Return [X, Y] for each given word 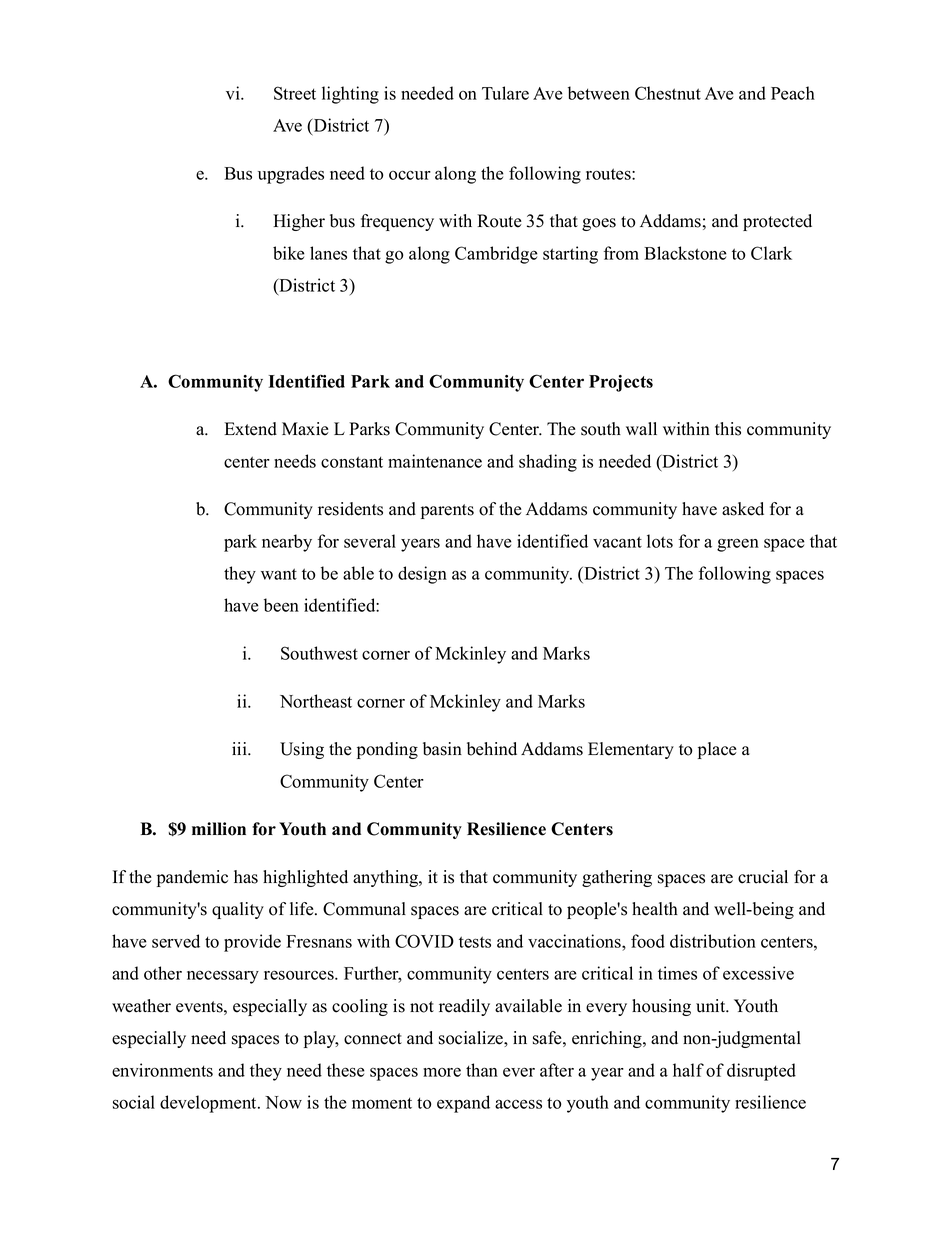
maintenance [435, 461]
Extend [251, 429]
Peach [793, 93]
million [219, 829]
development [209, 1104]
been [281, 605]
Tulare [505, 93]
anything [386, 878]
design [422, 575]
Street [295, 93]
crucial [763, 877]
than [482, 1070]
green [738, 545]
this [728, 429]
